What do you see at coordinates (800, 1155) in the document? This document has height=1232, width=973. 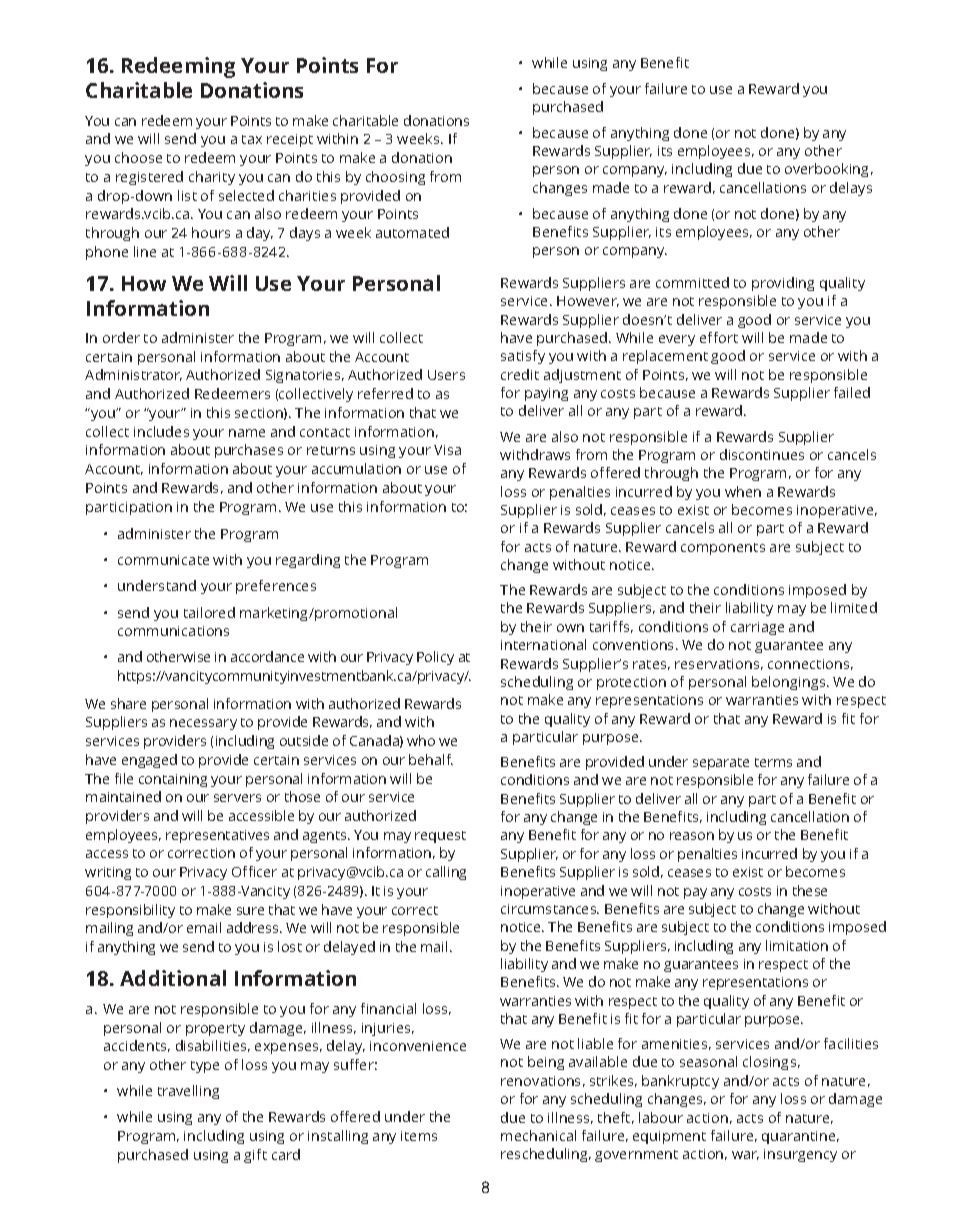 I see `insurgency` at bounding box center [800, 1155].
